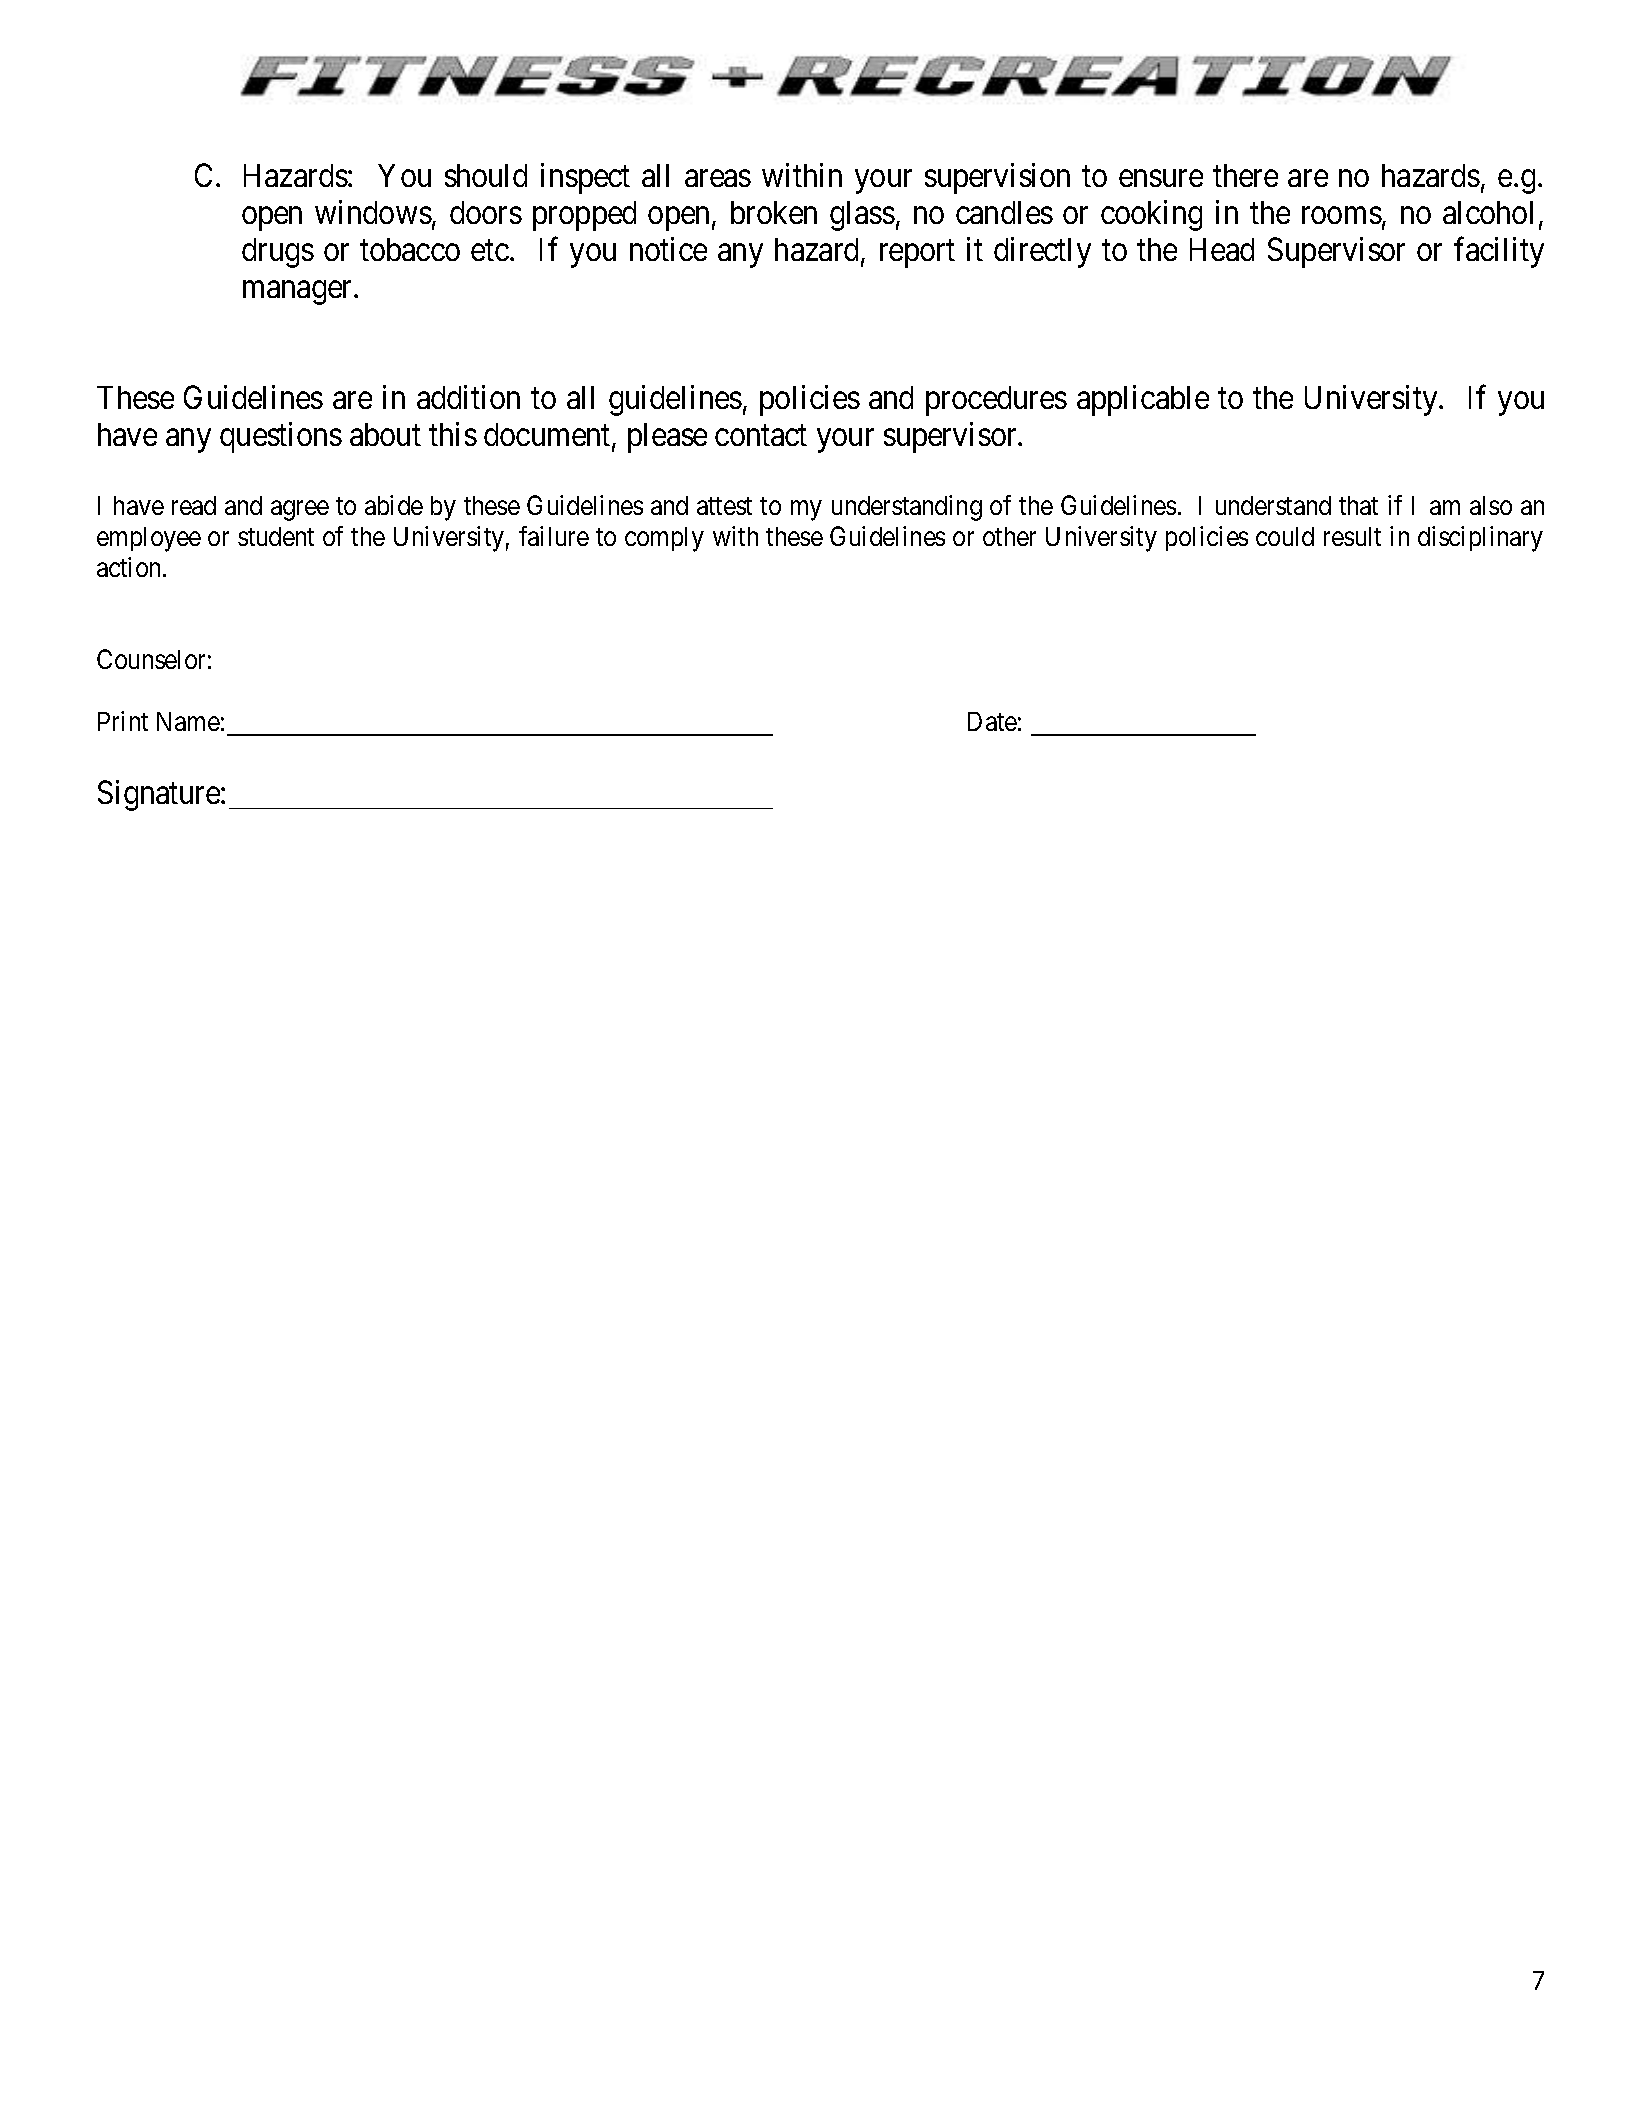 The height and width of the document is (2125, 1642). Describe the element at coordinates (1342, 215) in the document. I see `rooms` at that location.
